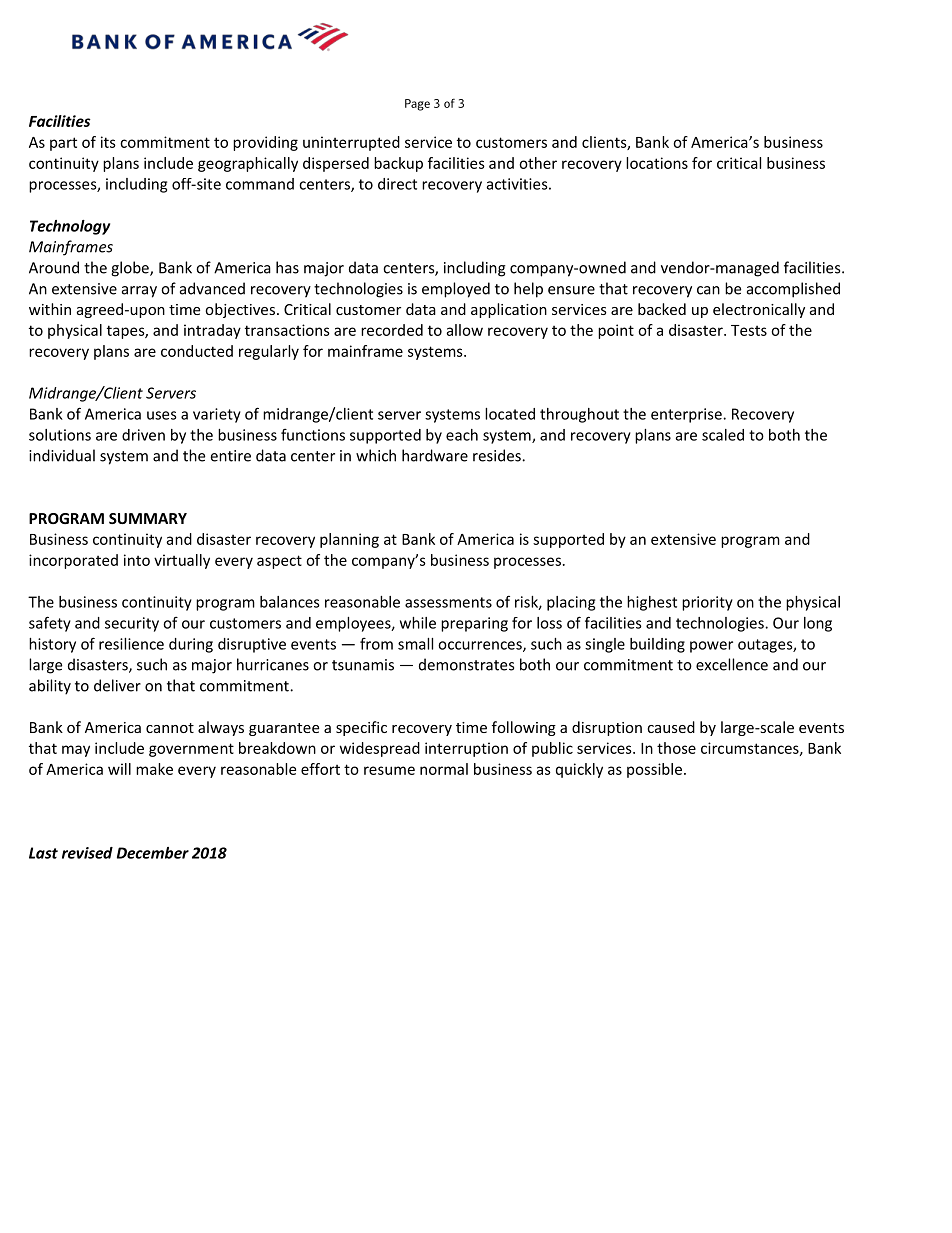  Describe the element at coordinates (153, 853) in the image. I see `December` at that location.
